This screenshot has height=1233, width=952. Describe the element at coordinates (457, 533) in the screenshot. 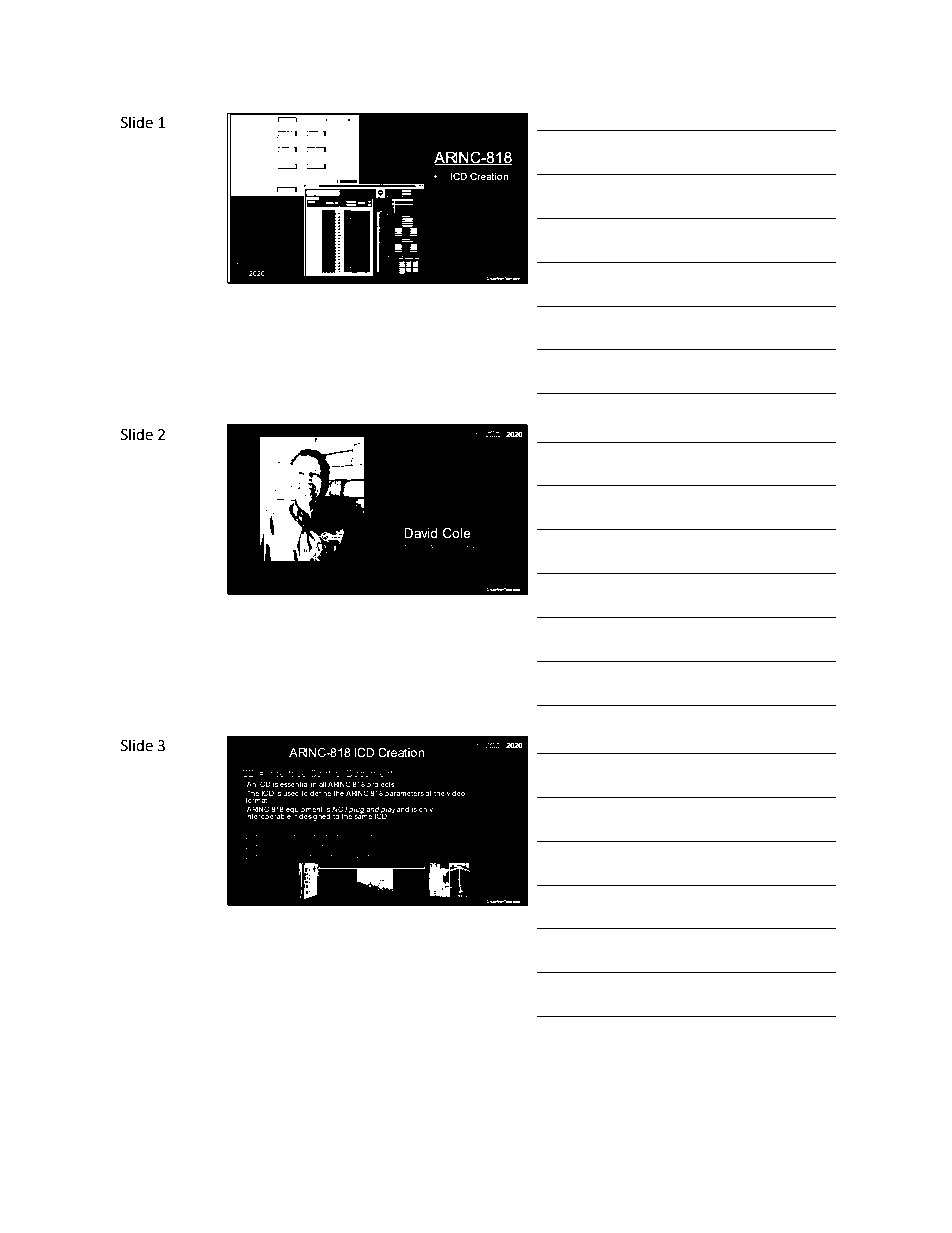

I see `Cole` at that location.
